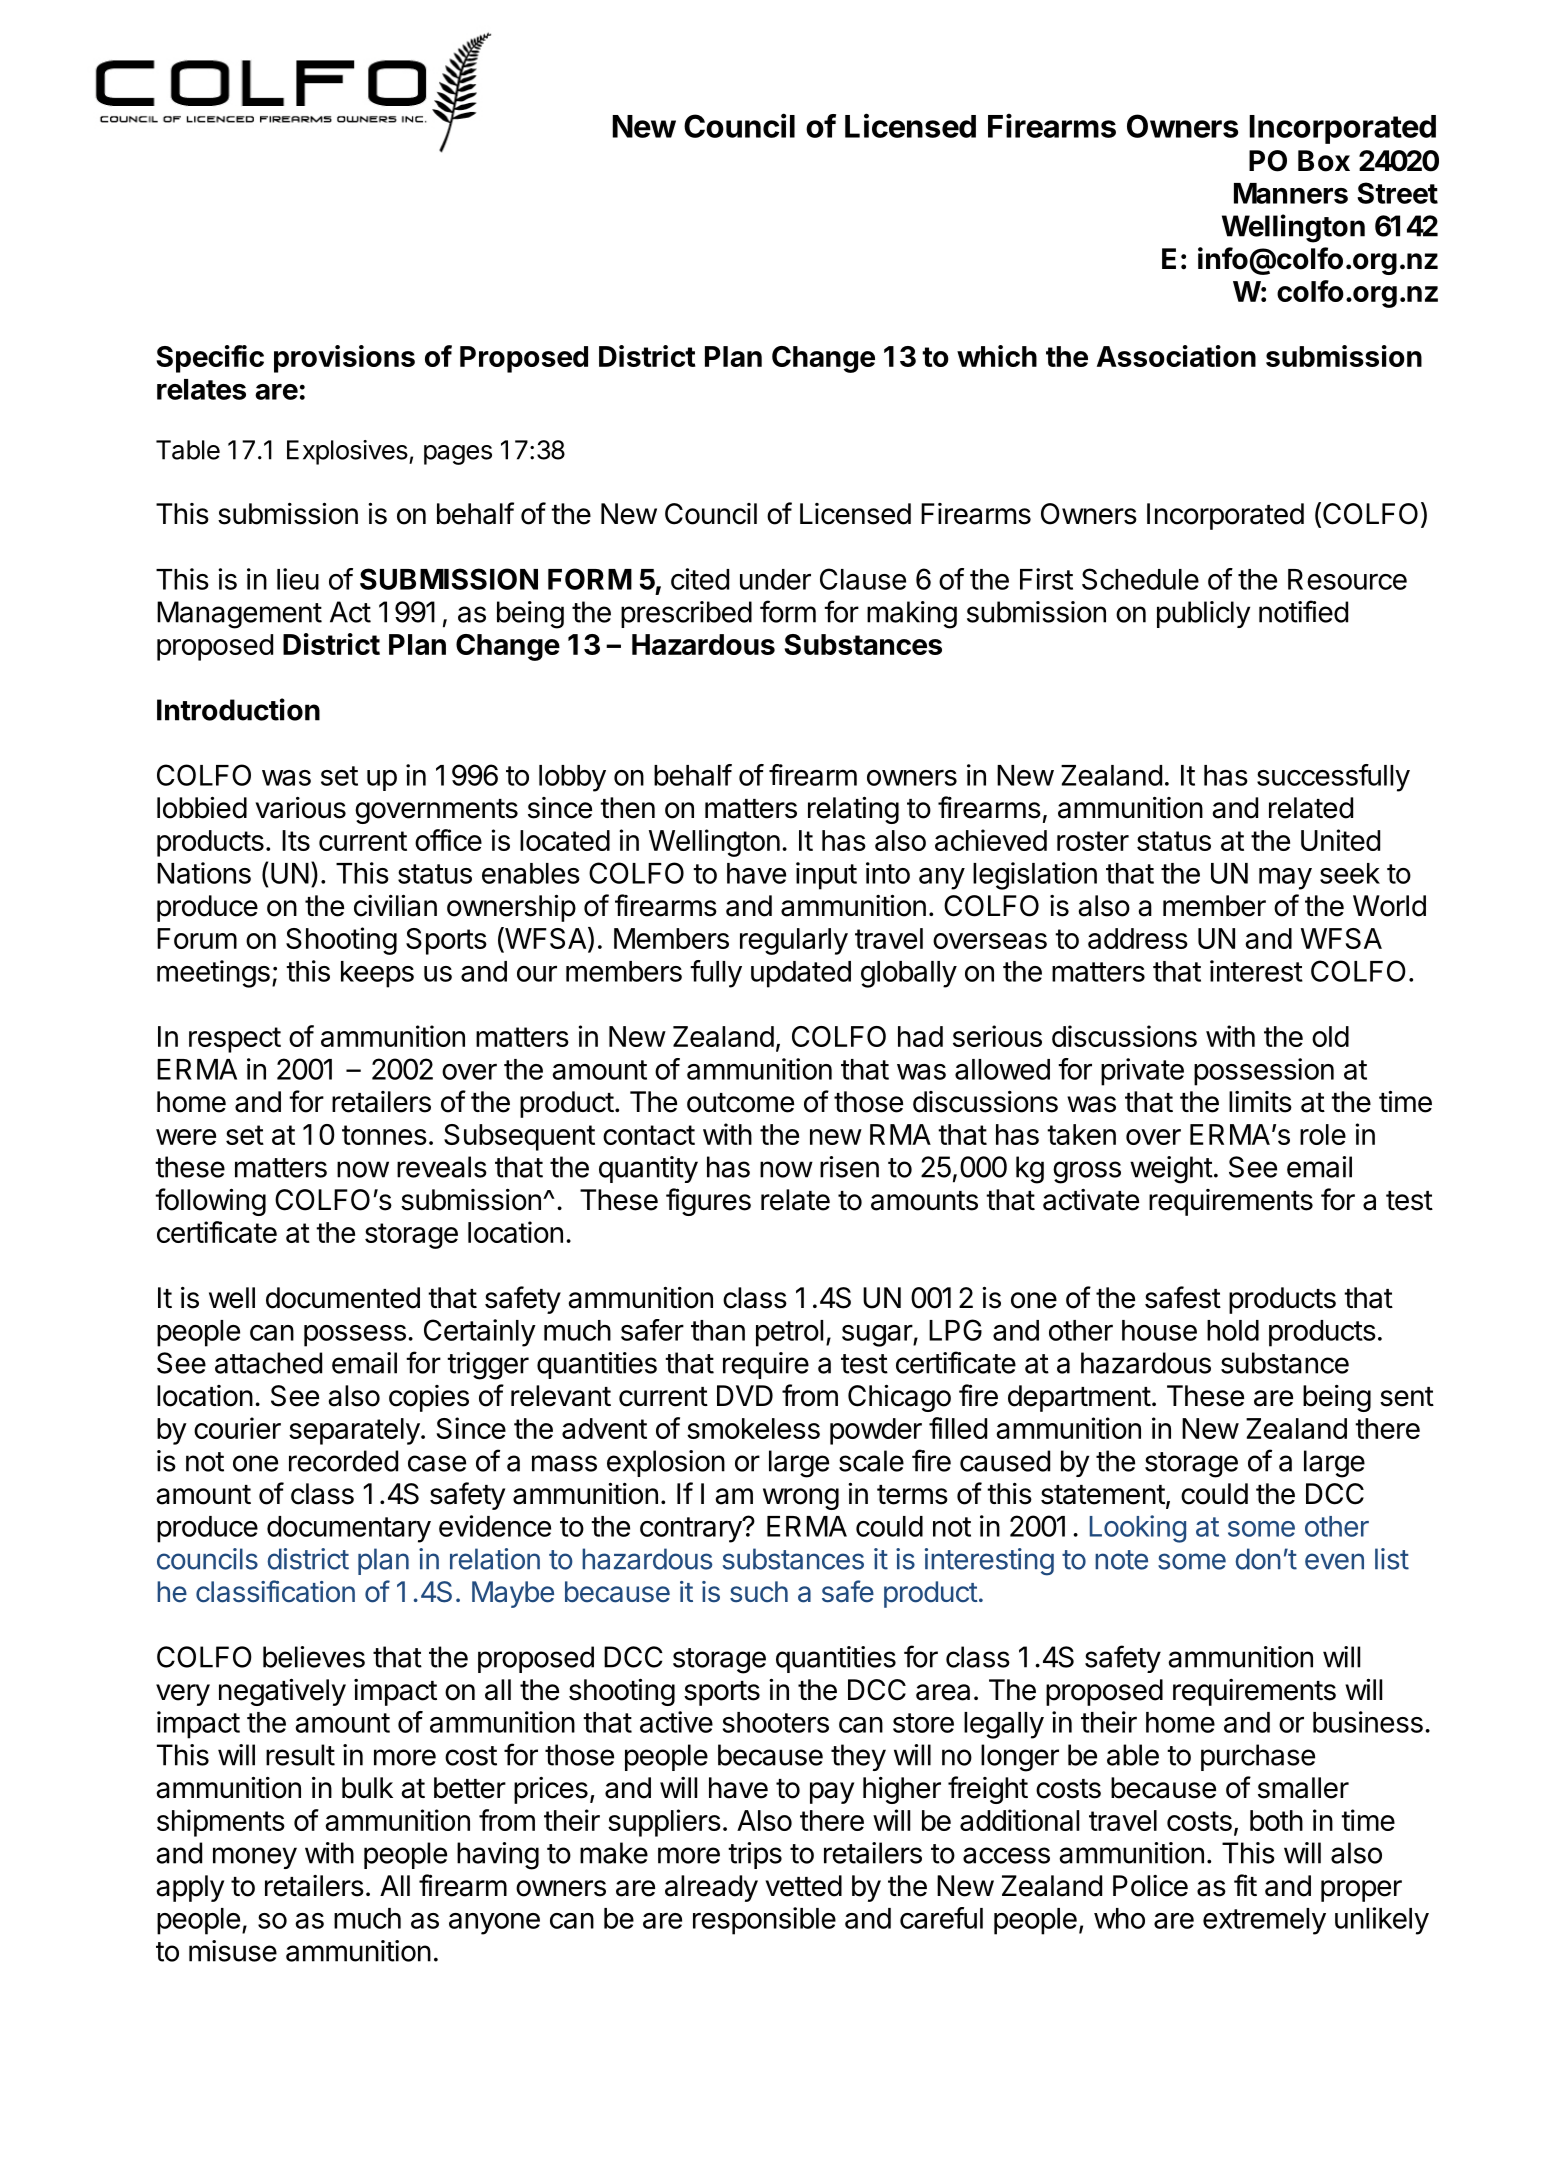 The image size is (1547, 2172). What do you see at coordinates (1260, 1102) in the screenshot?
I see `limits` at bounding box center [1260, 1102].
